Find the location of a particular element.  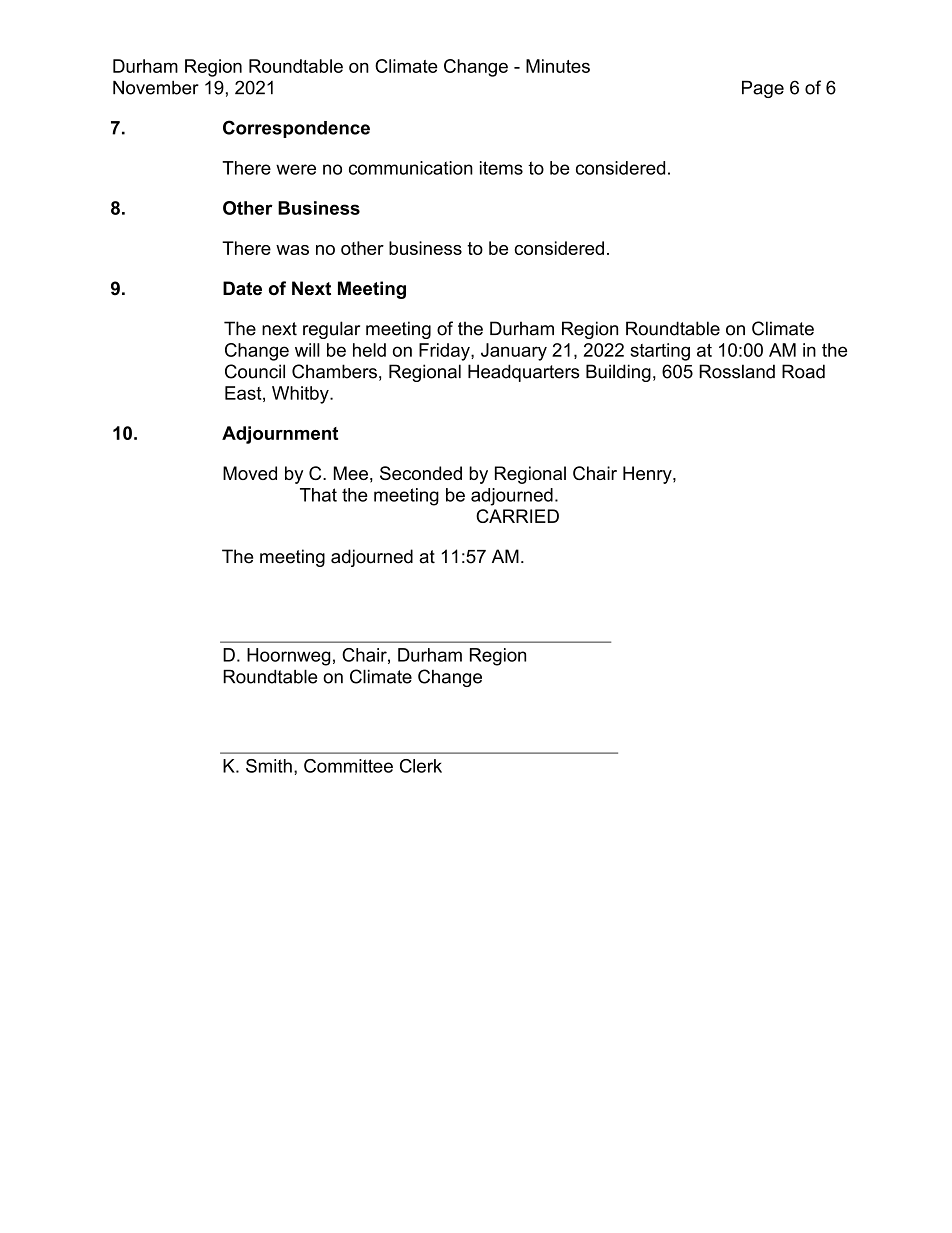

starting is located at coordinates (660, 352).
